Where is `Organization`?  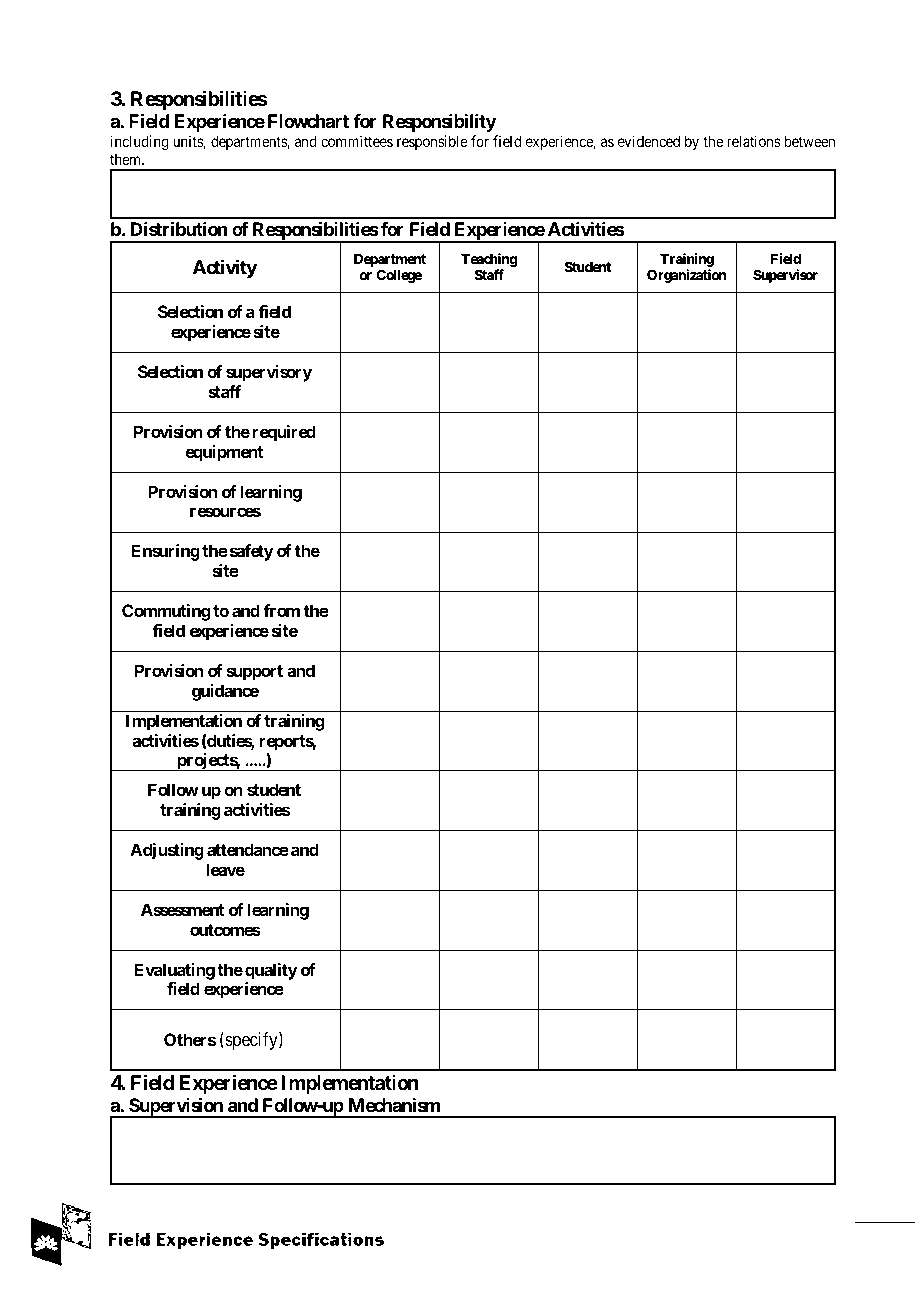
Organization is located at coordinates (686, 276).
